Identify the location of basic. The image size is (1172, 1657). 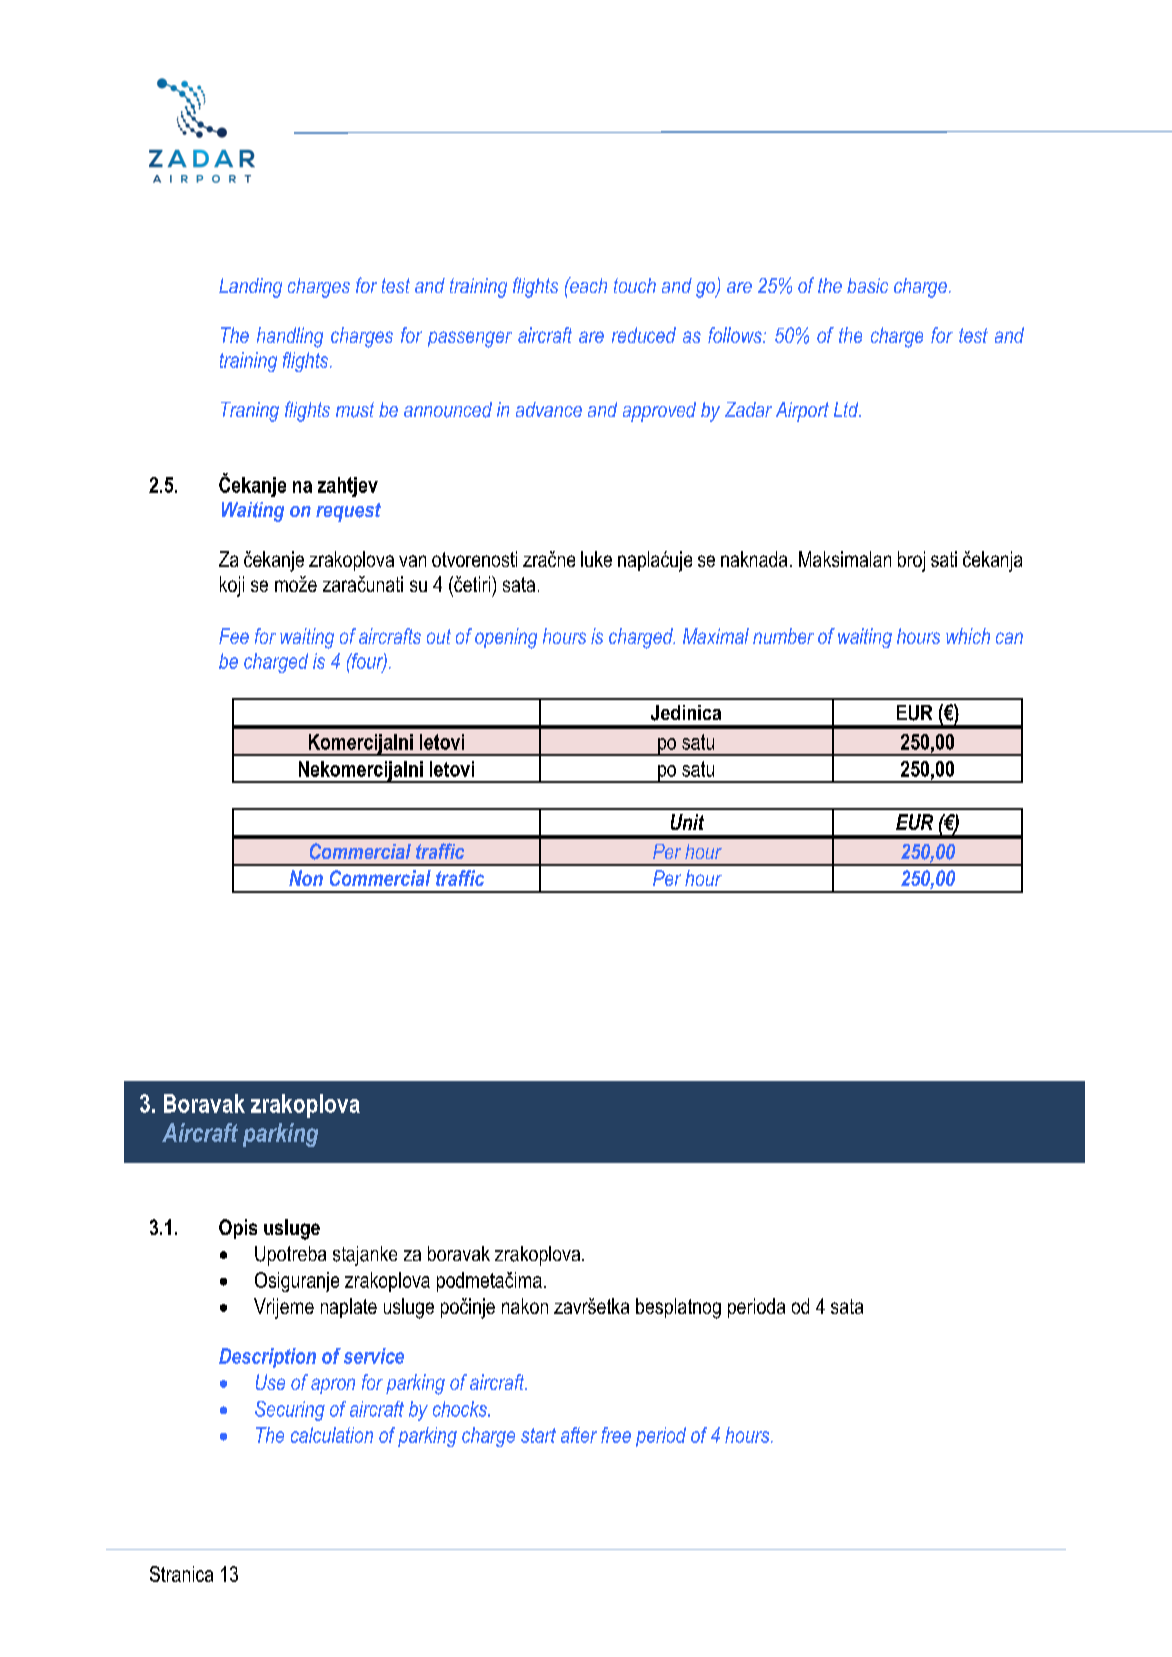
(867, 285).
